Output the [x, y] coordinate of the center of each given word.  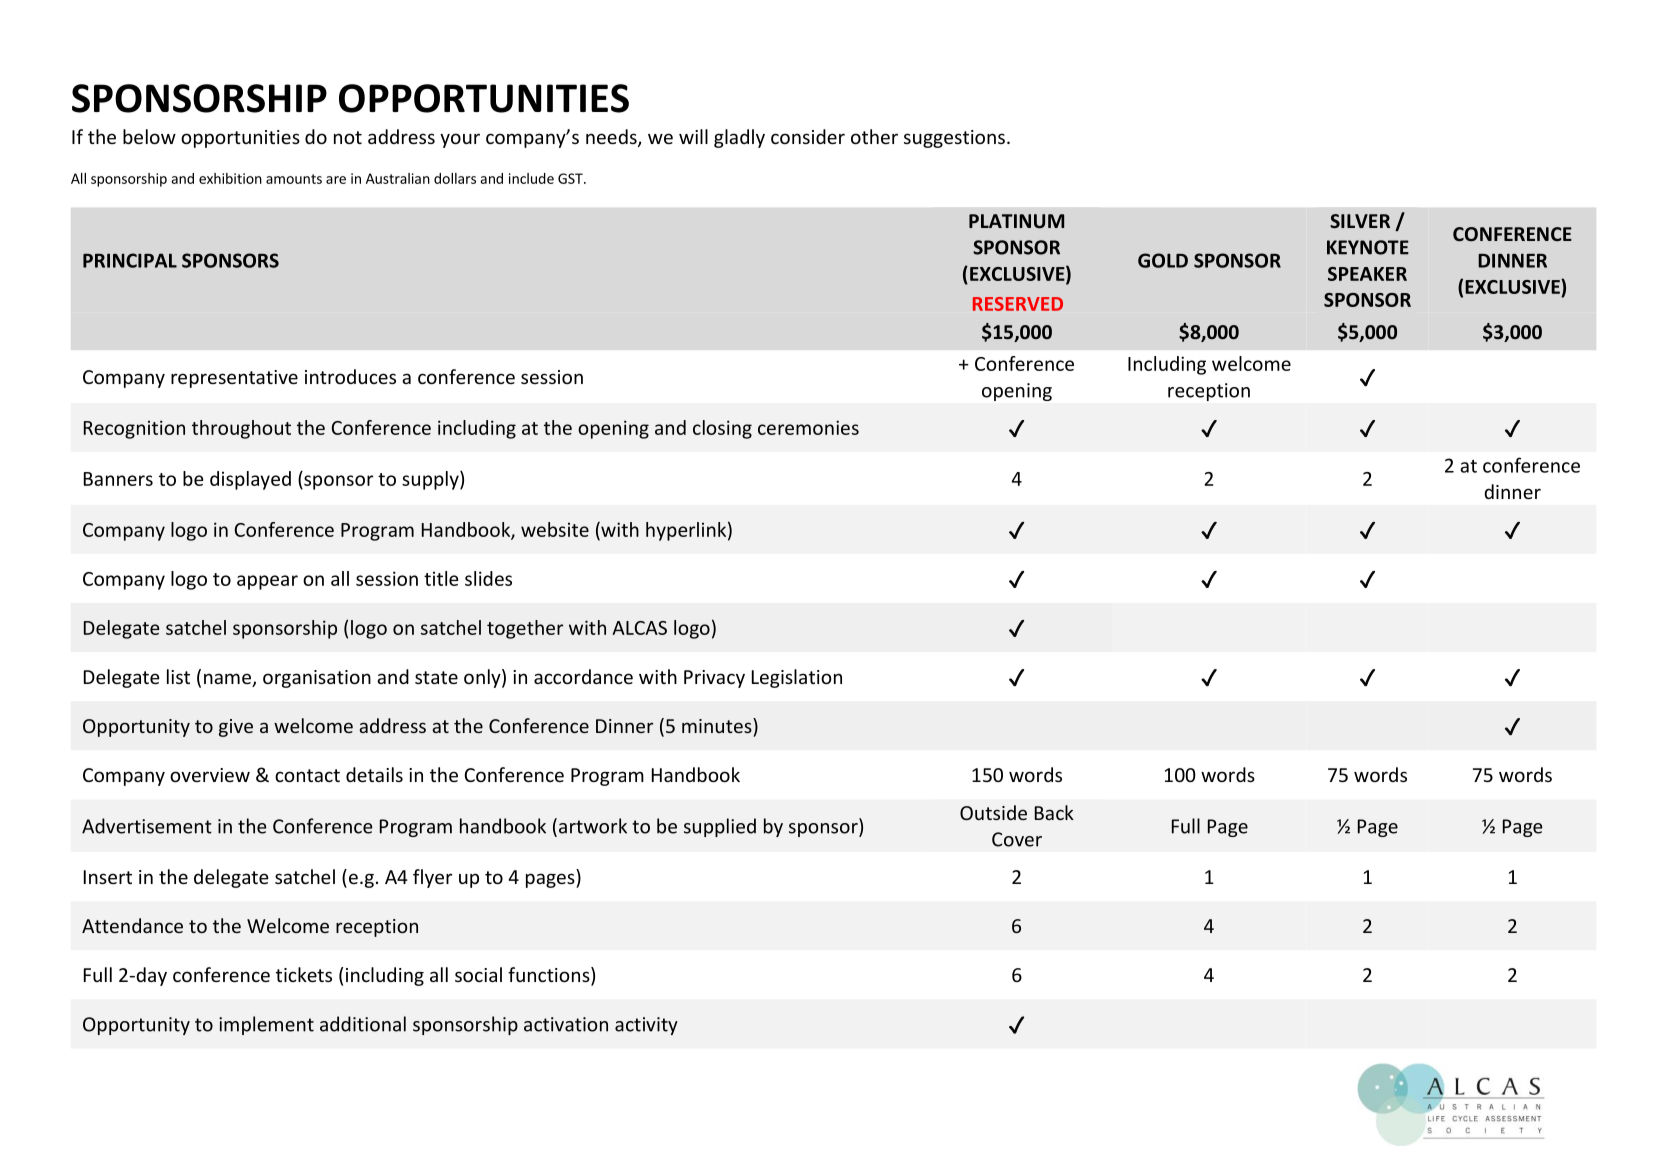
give [236, 728]
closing [722, 429]
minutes [718, 725]
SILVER [1360, 221]
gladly [739, 138]
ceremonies [808, 427]
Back [1054, 812]
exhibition [230, 178]
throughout [241, 429]
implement [266, 1025]
